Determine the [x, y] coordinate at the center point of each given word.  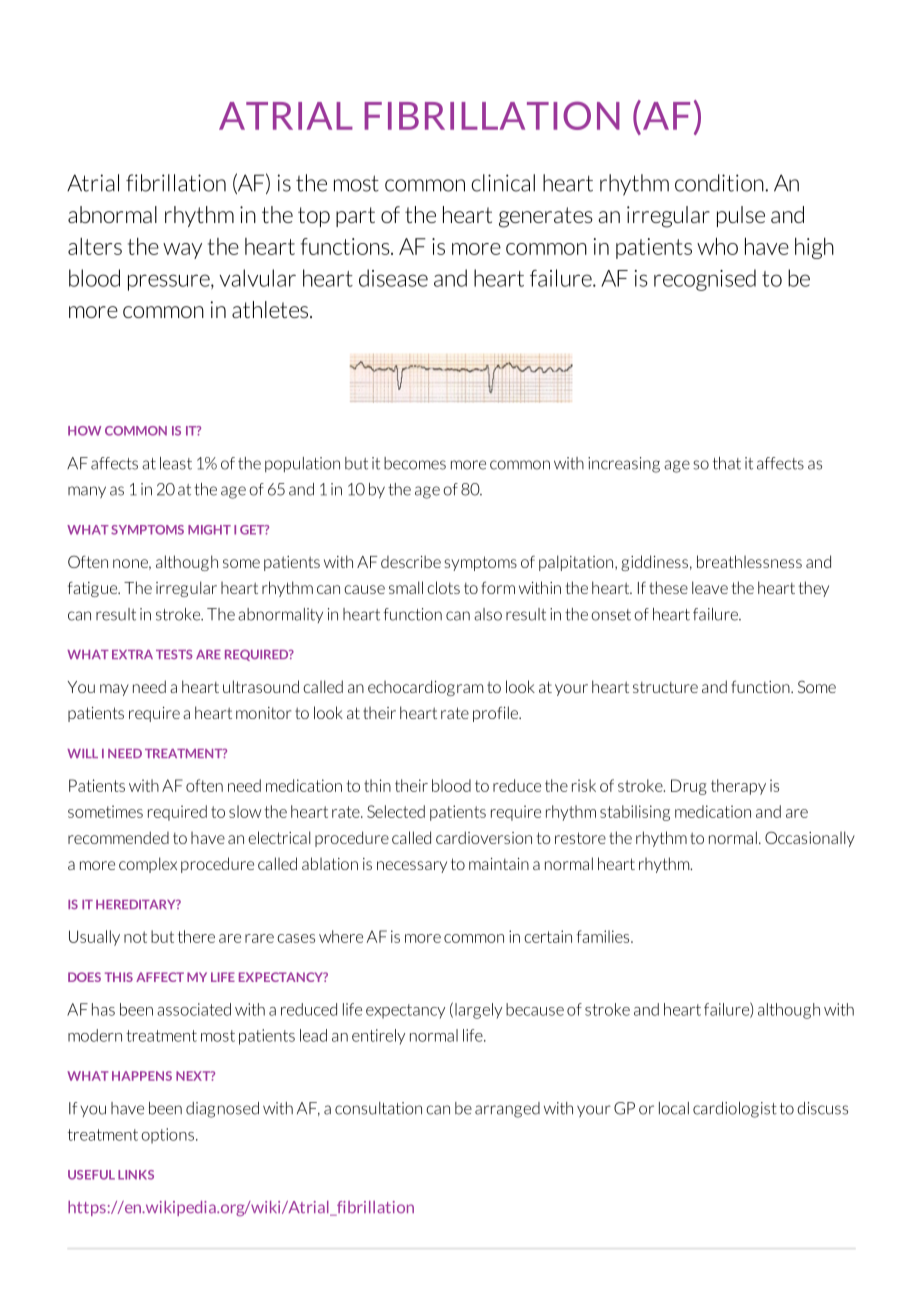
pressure [170, 282]
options [167, 1136]
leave [710, 587]
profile [496, 714]
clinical [503, 183]
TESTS [174, 654]
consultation [378, 1108]
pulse [741, 216]
